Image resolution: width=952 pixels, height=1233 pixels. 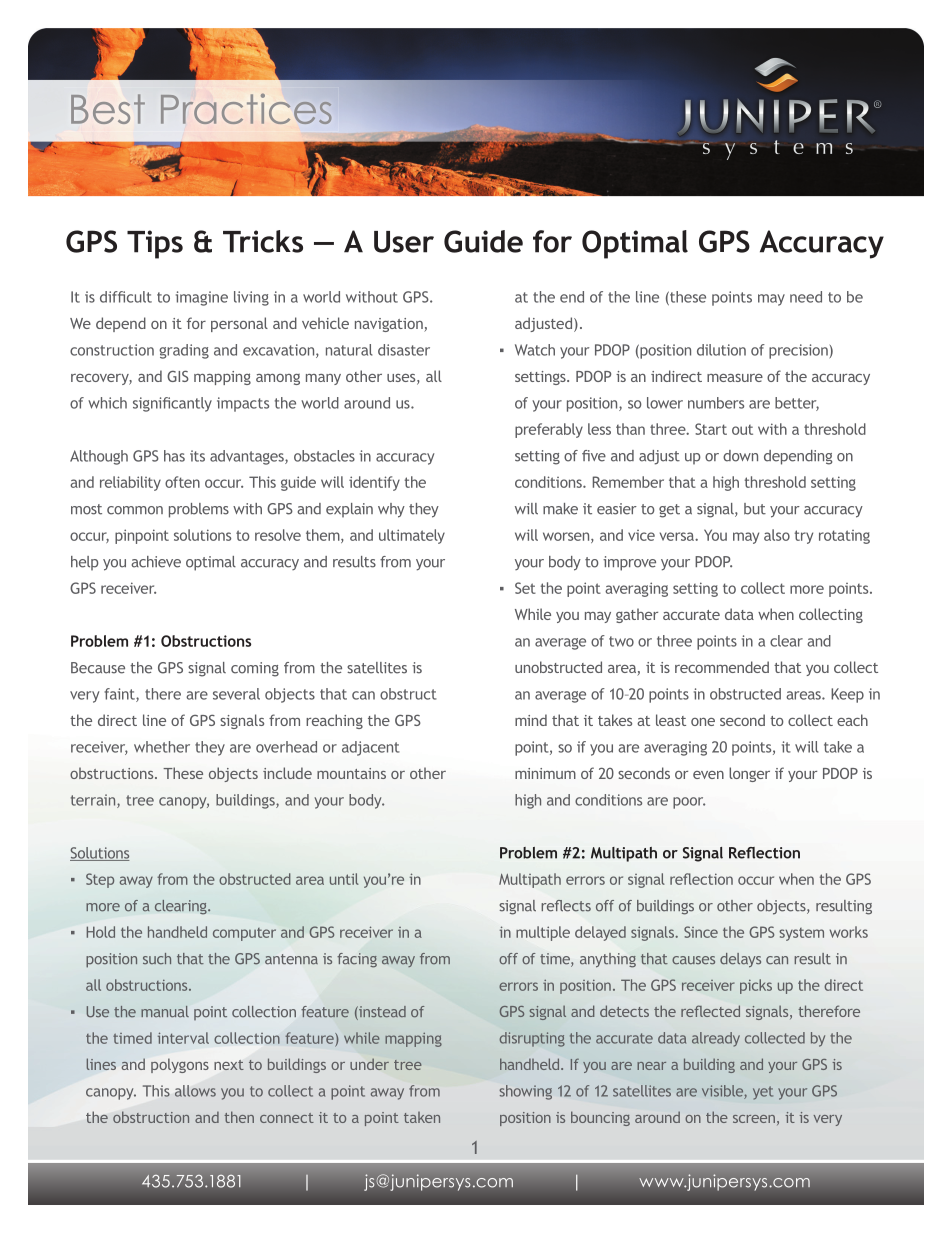 I want to click on recommended, so click(x=722, y=667).
